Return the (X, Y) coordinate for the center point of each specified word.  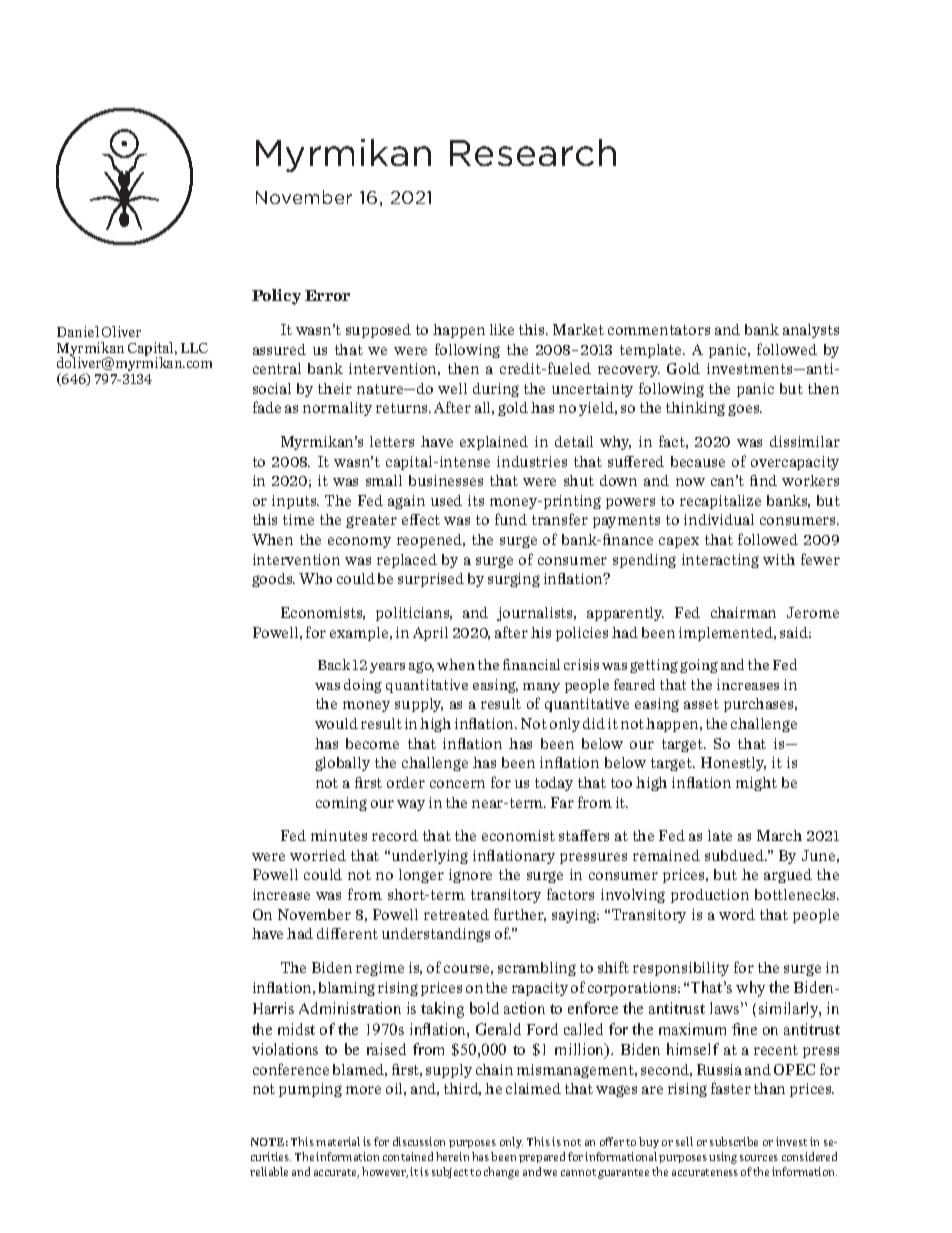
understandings (436, 935)
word (737, 914)
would (336, 723)
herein (452, 1156)
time (298, 519)
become (372, 743)
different (347, 933)
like (502, 329)
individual (719, 519)
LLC (194, 348)
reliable (269, 1171)
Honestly (733, 764)
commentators (659, 330)
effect (421, 519)
